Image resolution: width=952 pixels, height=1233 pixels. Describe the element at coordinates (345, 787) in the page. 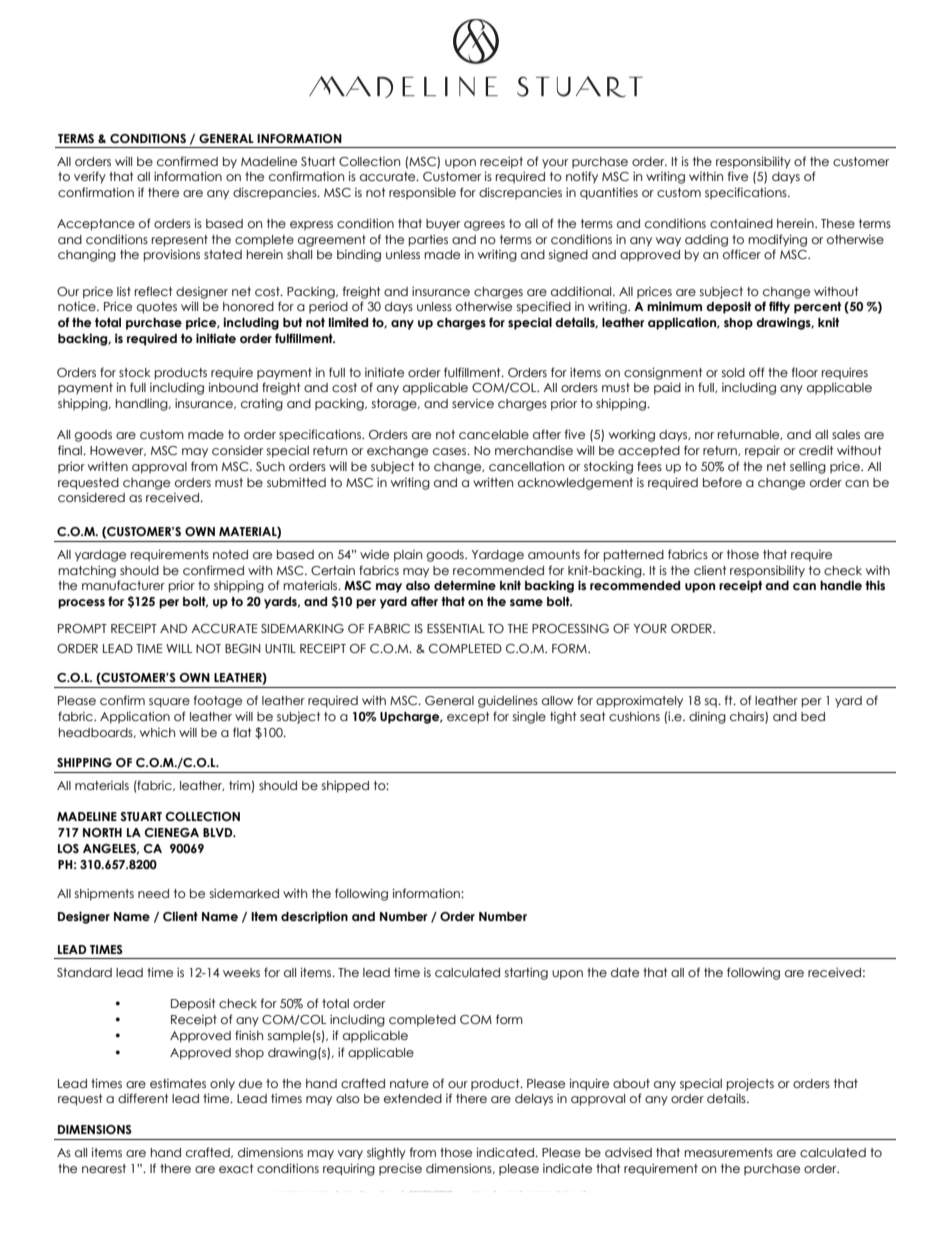

I see `shipped` at that location.
